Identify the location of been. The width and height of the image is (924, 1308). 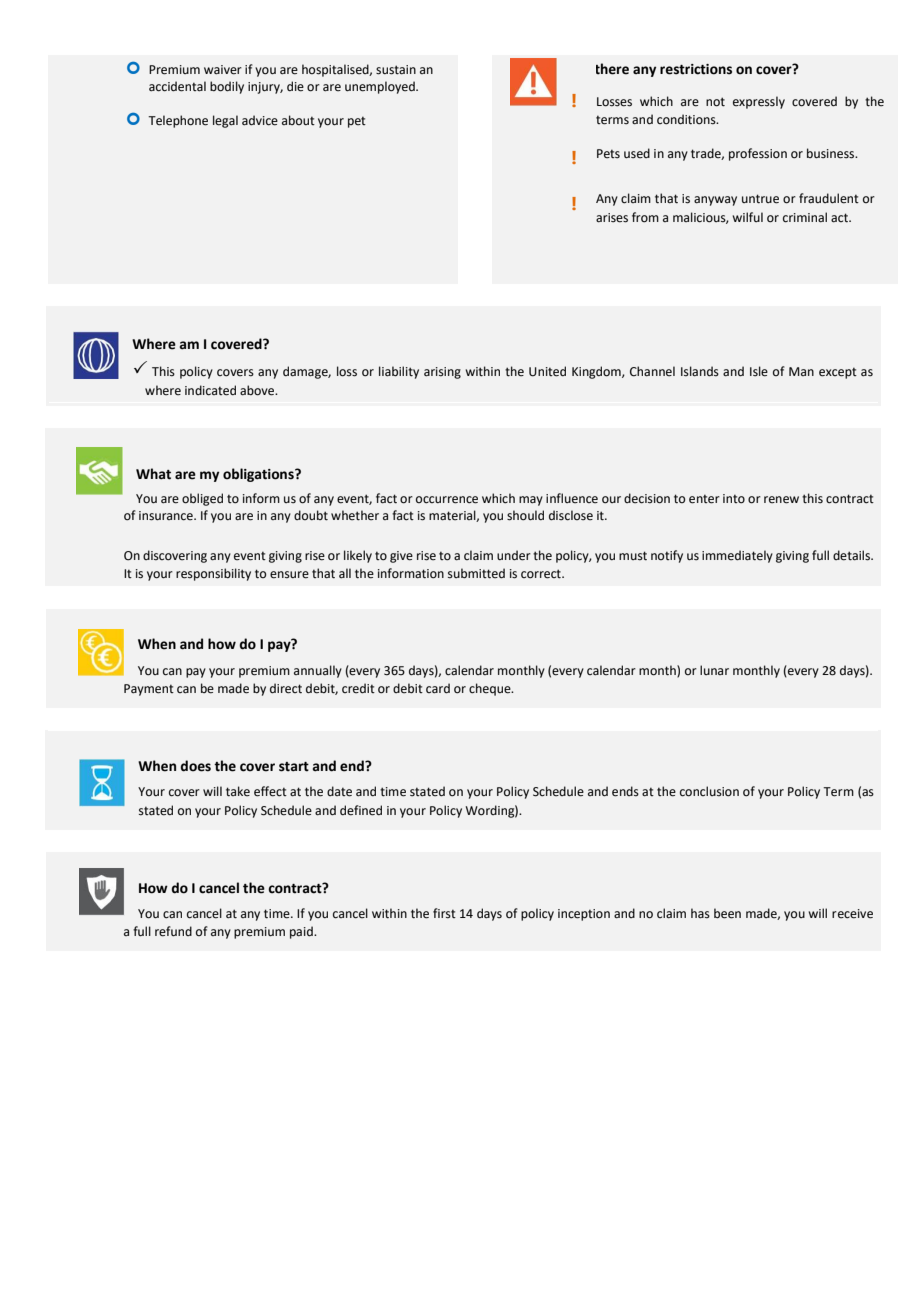
(727, 913).
